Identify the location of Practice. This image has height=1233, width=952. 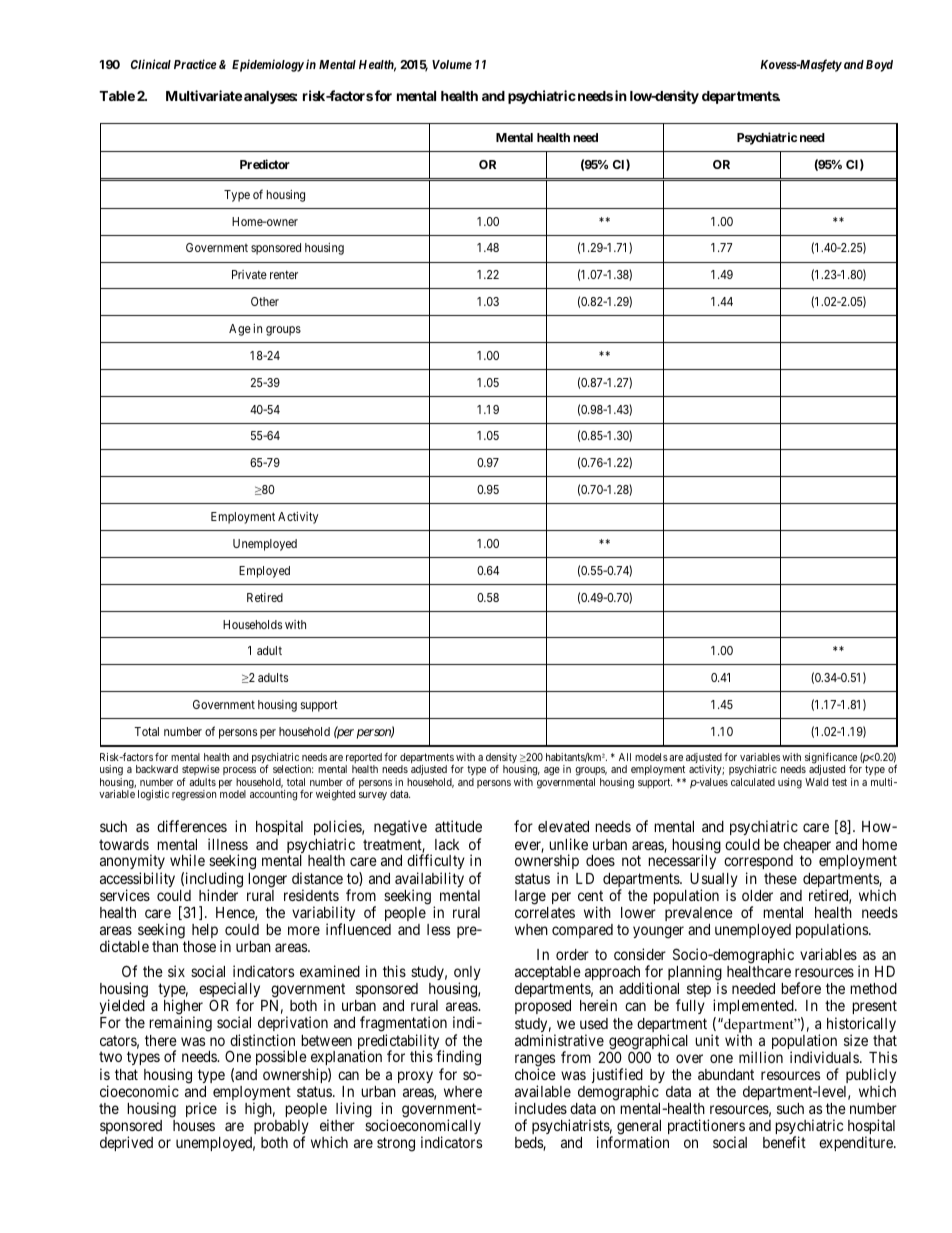
(195, 64).
